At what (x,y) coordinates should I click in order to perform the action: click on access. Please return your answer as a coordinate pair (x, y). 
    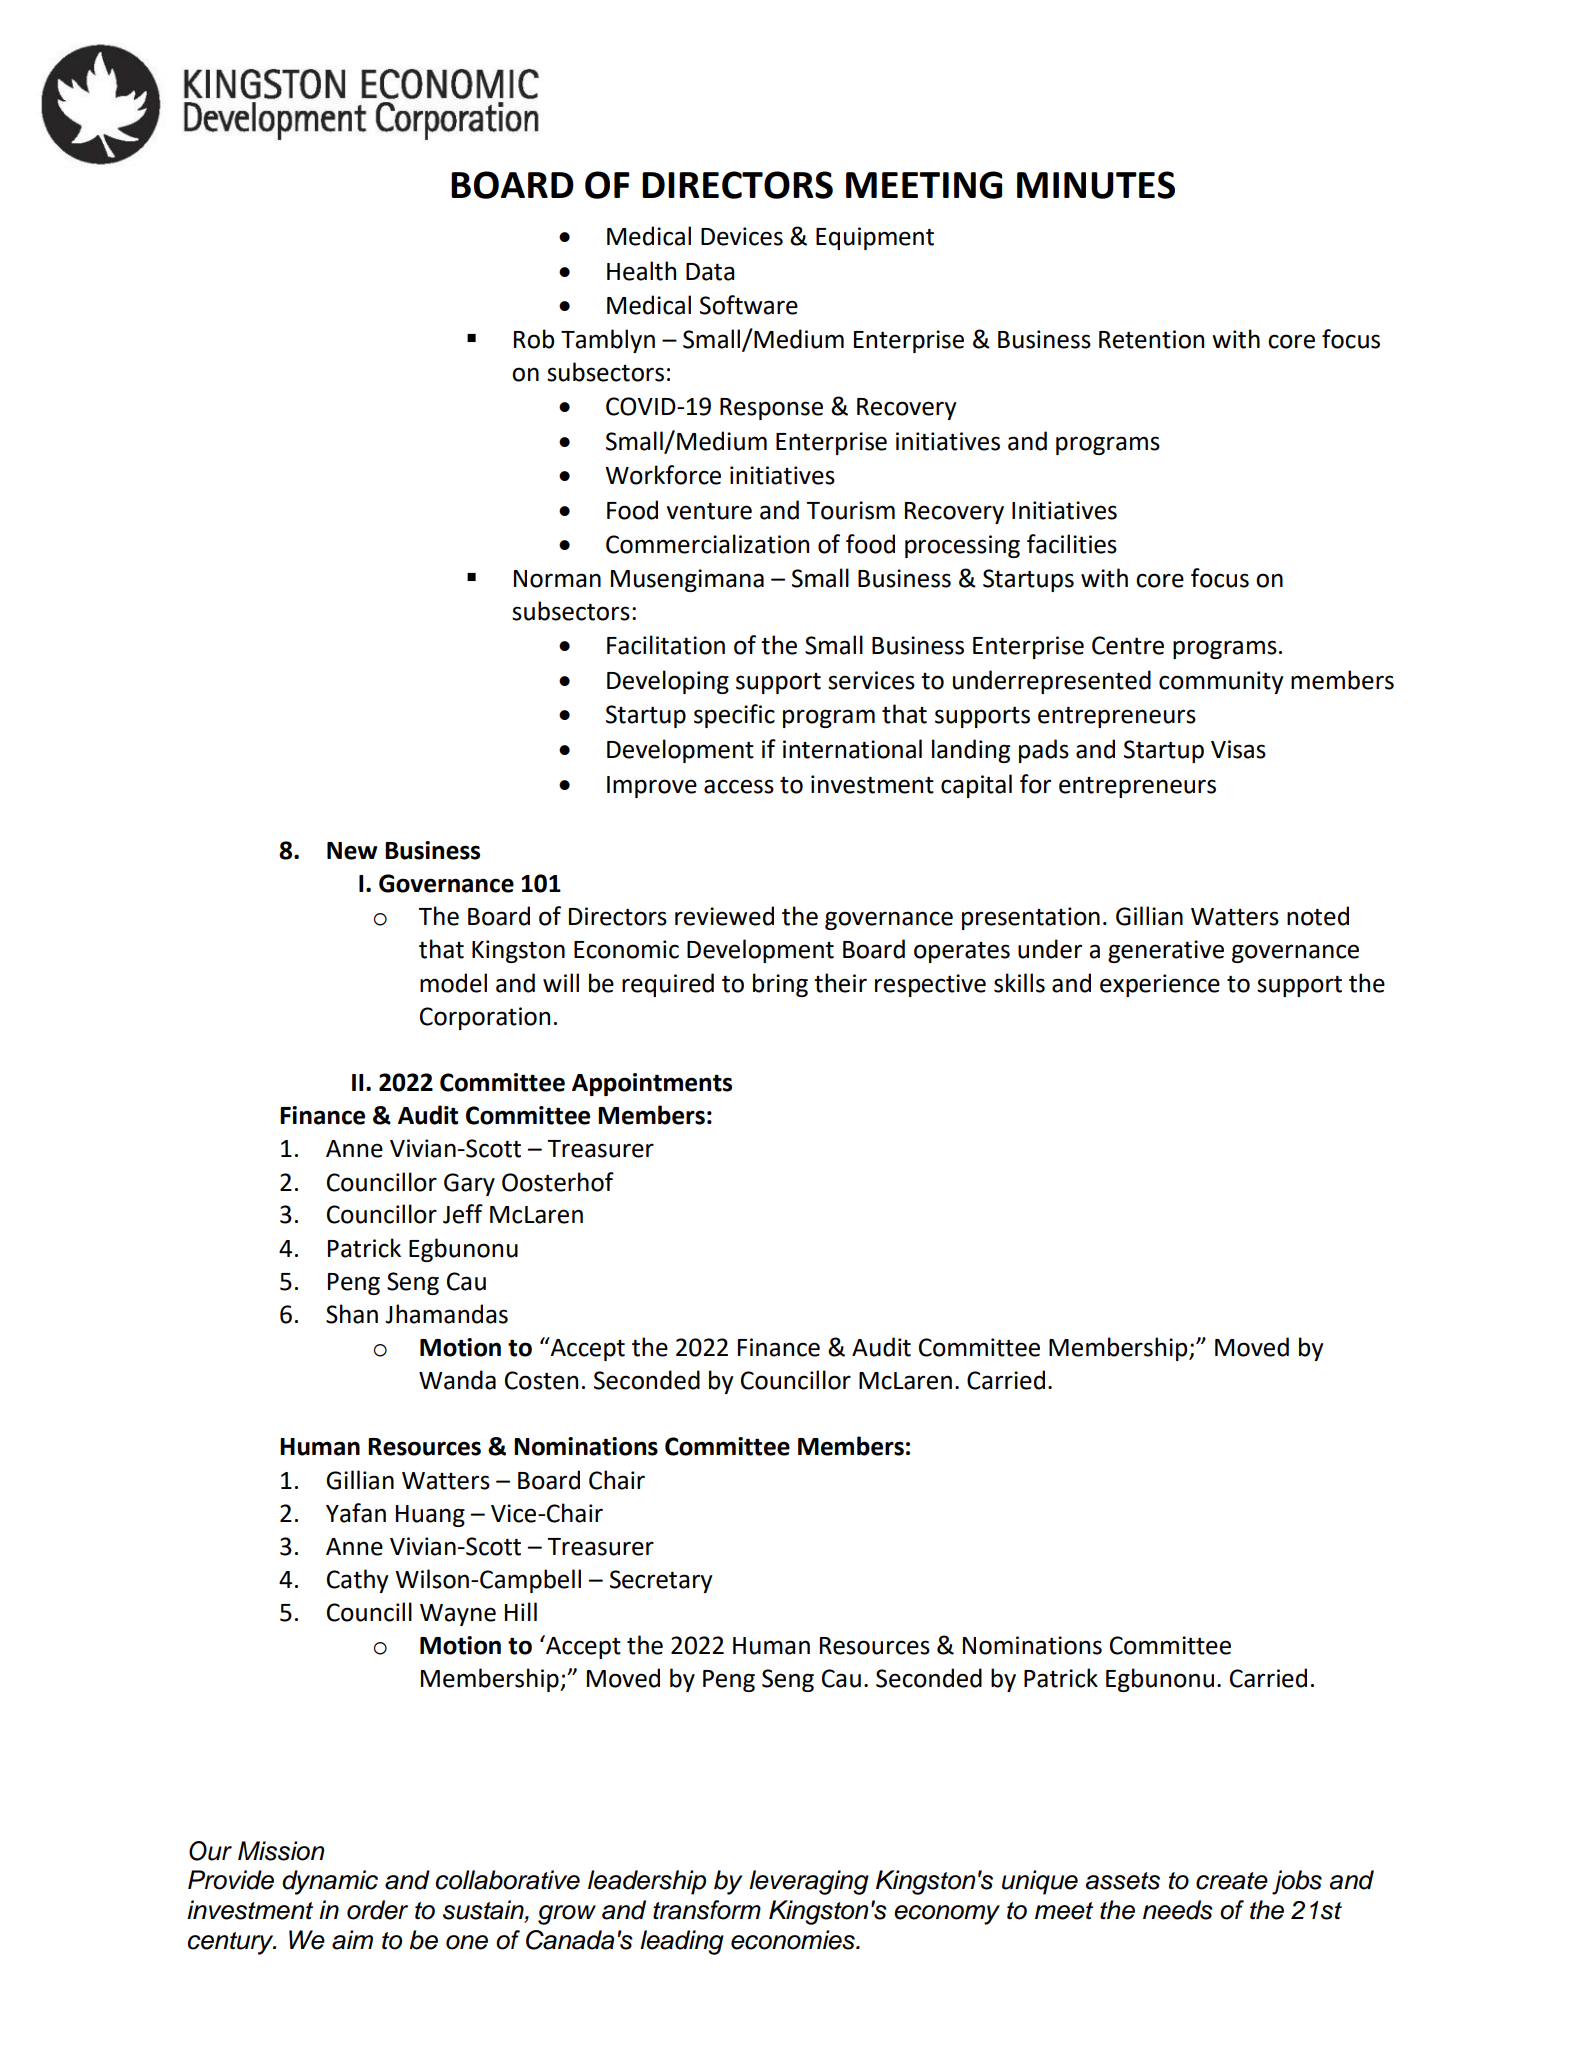
    Looking at the image, I should click on (739, 786).
